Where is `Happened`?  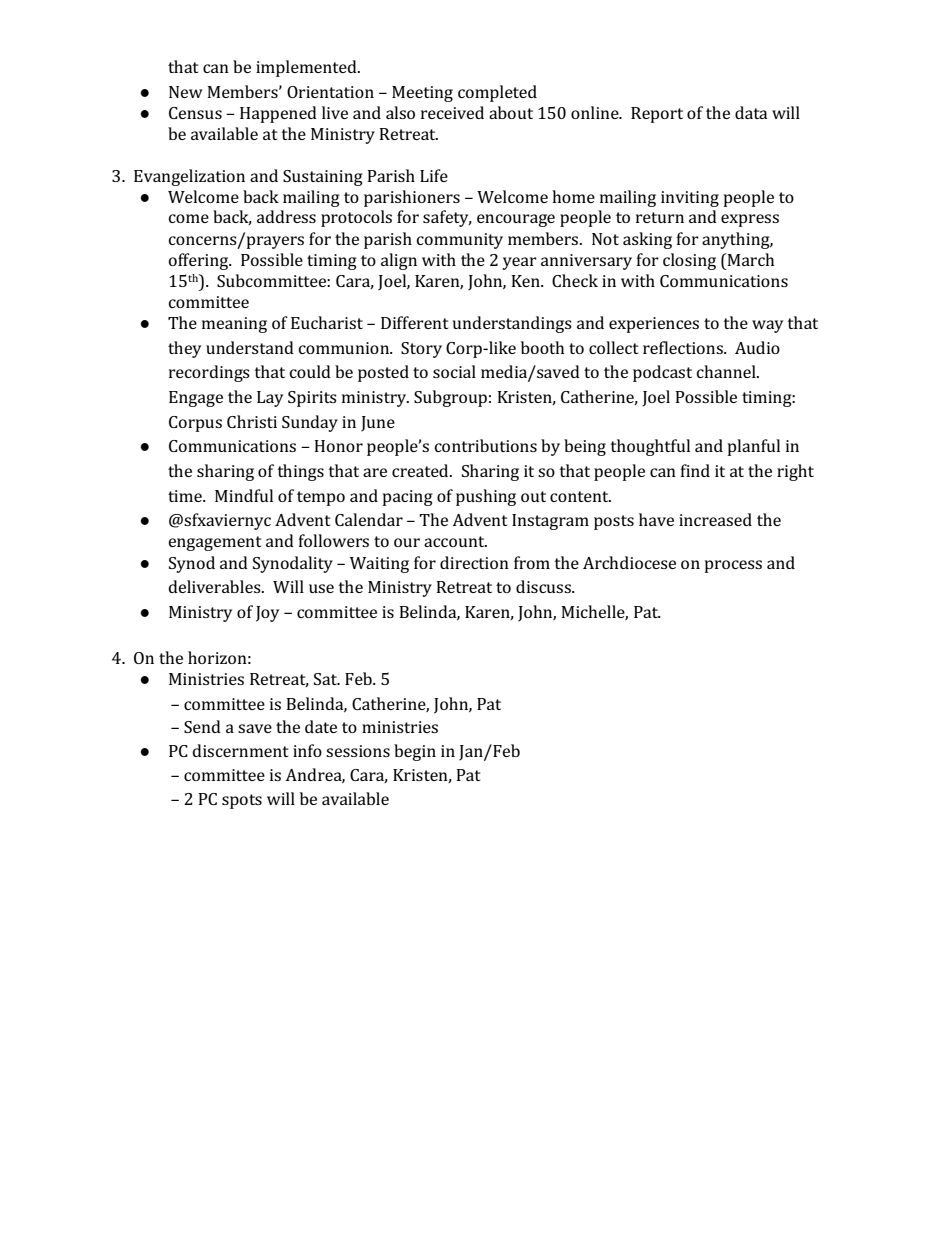 Happened is located at coordinates (278, 114).
